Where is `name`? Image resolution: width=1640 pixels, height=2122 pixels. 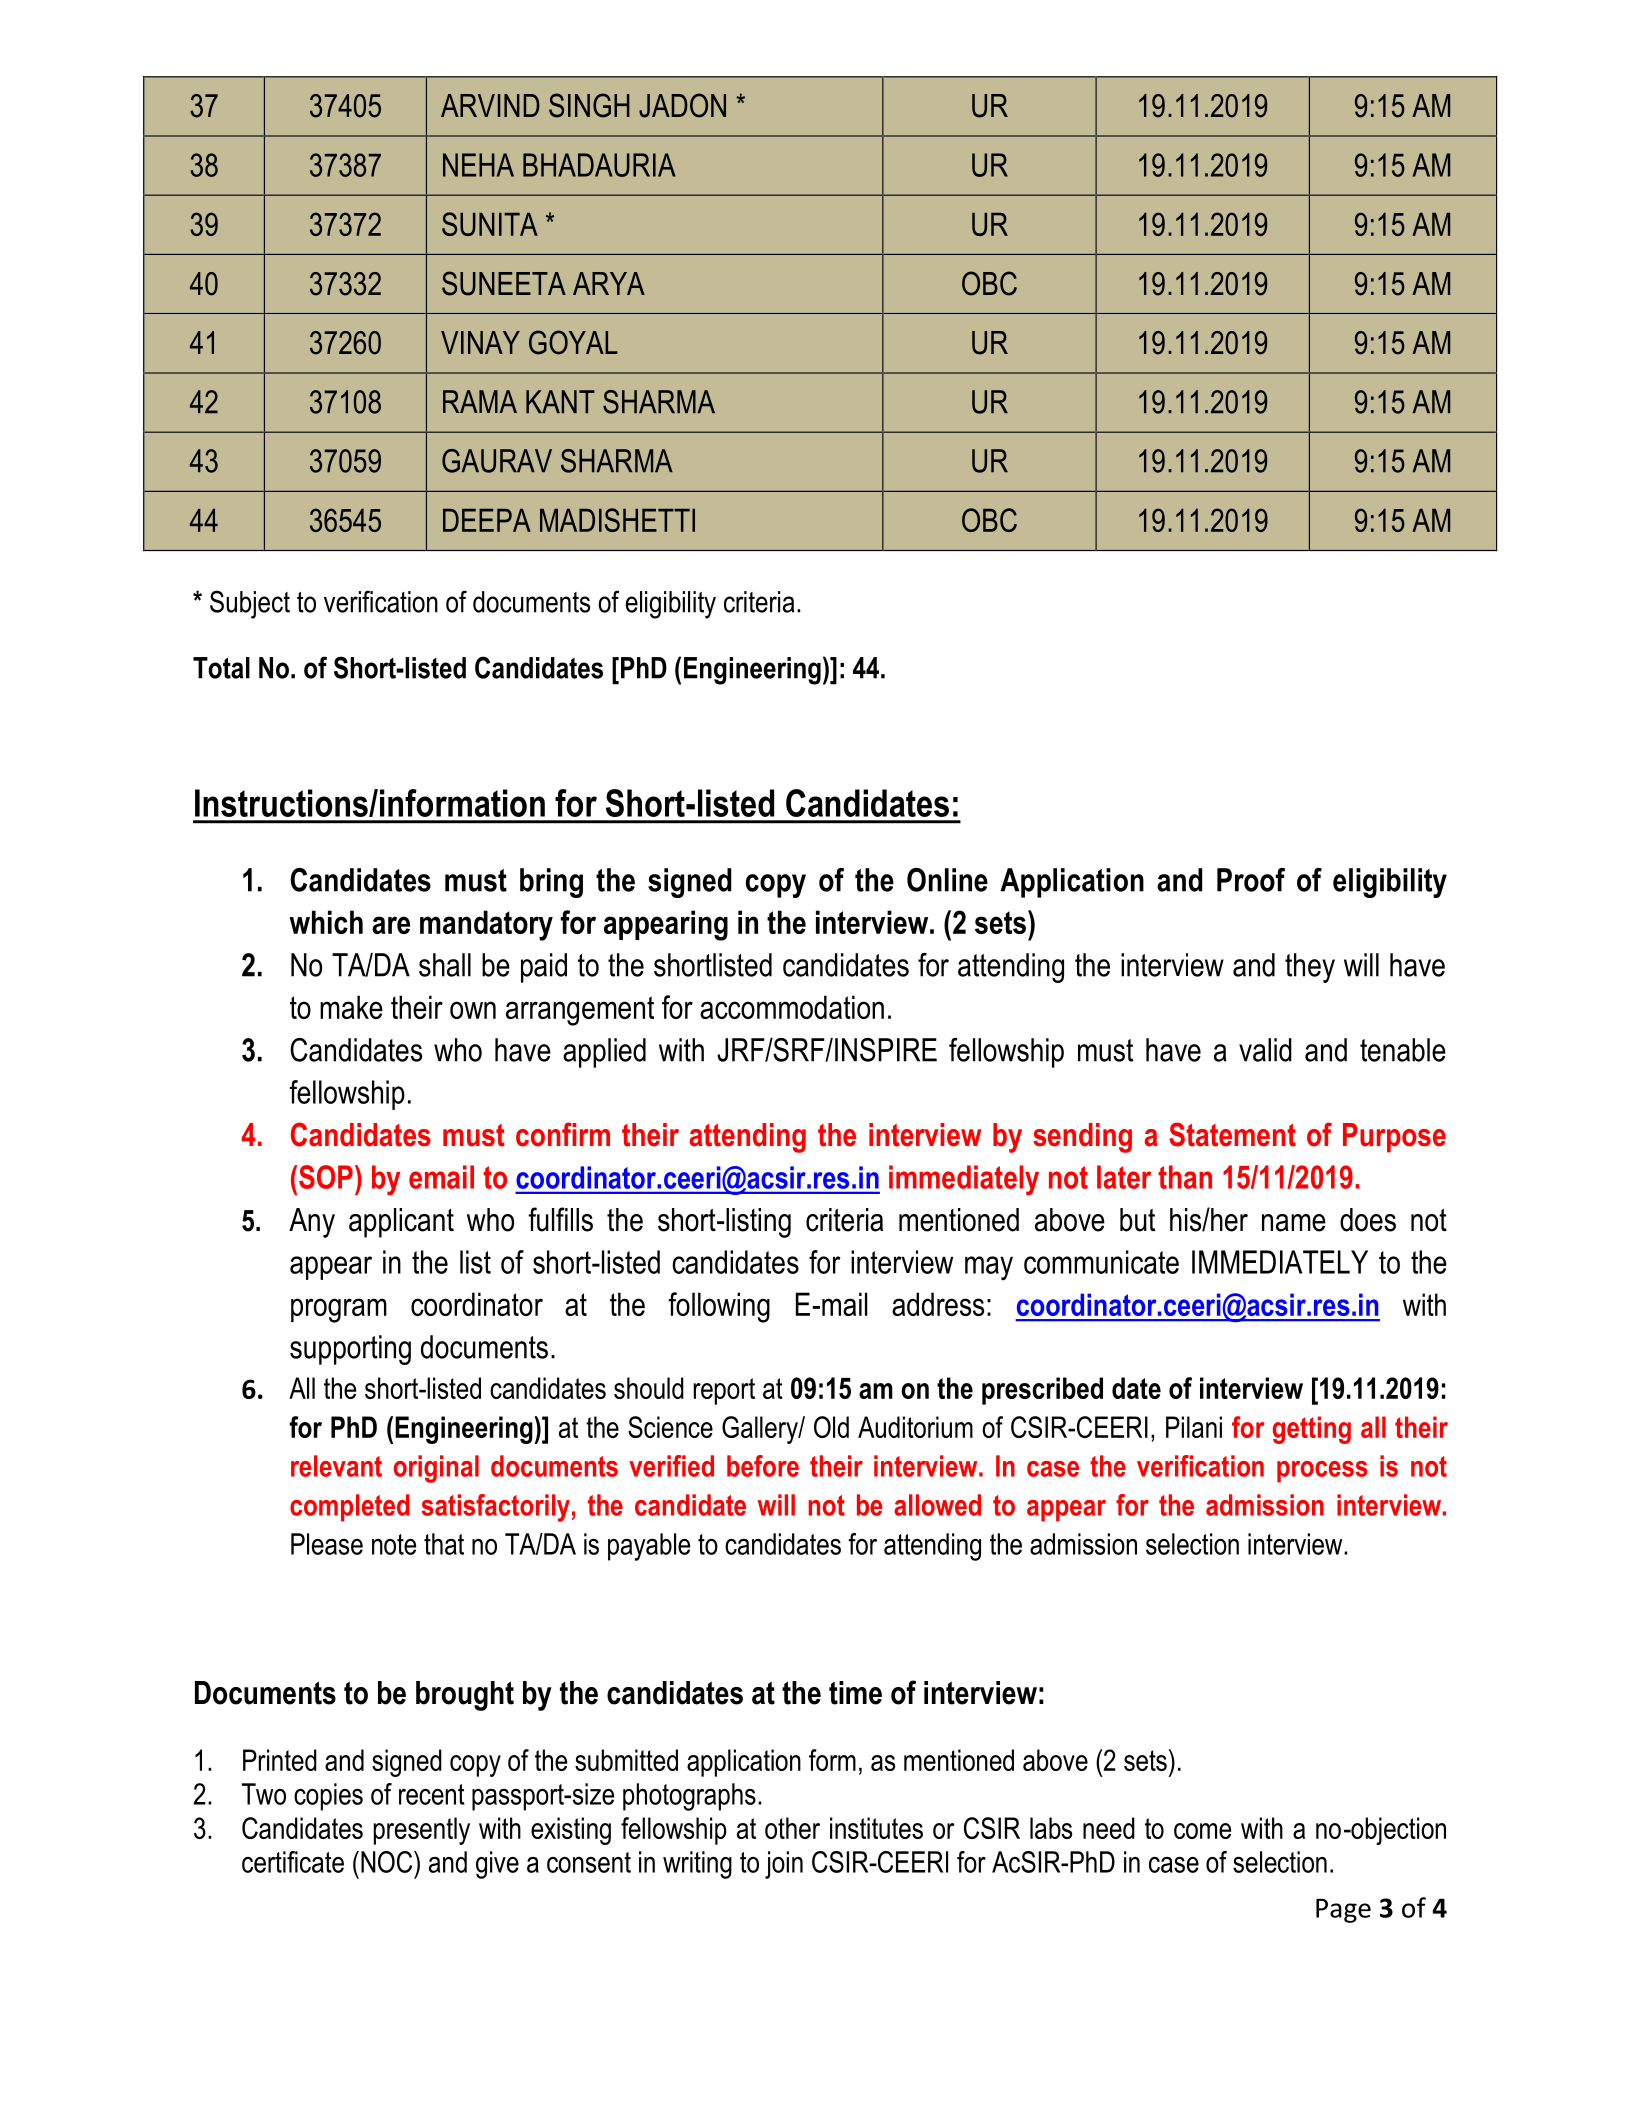
name is located at coordinates (1294, 1223).
